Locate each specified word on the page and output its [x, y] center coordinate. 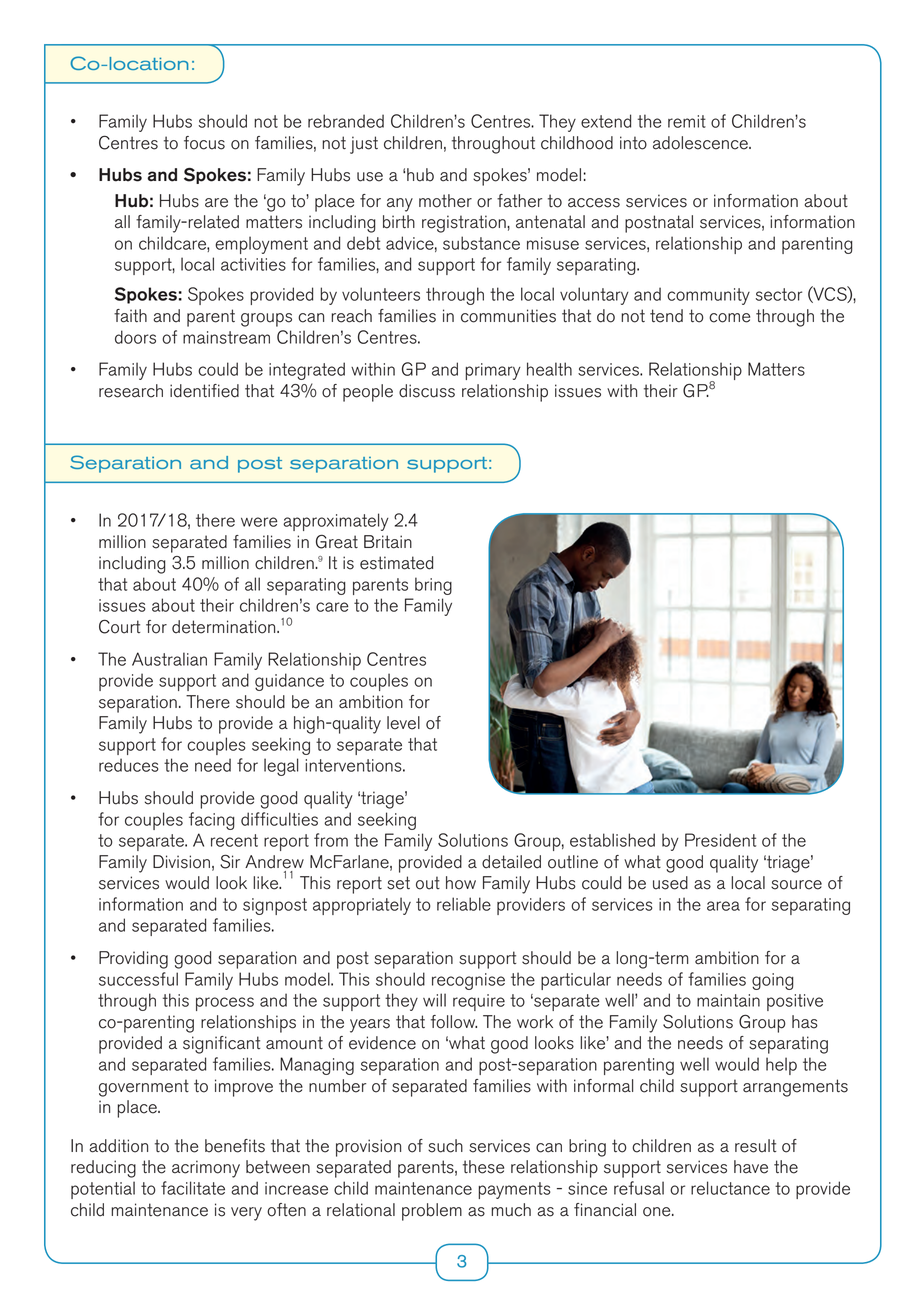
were [259, 522]
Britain [388, 542]
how [461, 883]
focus [204, 143]
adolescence [701, 143]
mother [445, 201]
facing [212, 821]
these [483, 1167]
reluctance [730, 1188]
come [729, 318]
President [720, 840]
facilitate [193, 1188]
